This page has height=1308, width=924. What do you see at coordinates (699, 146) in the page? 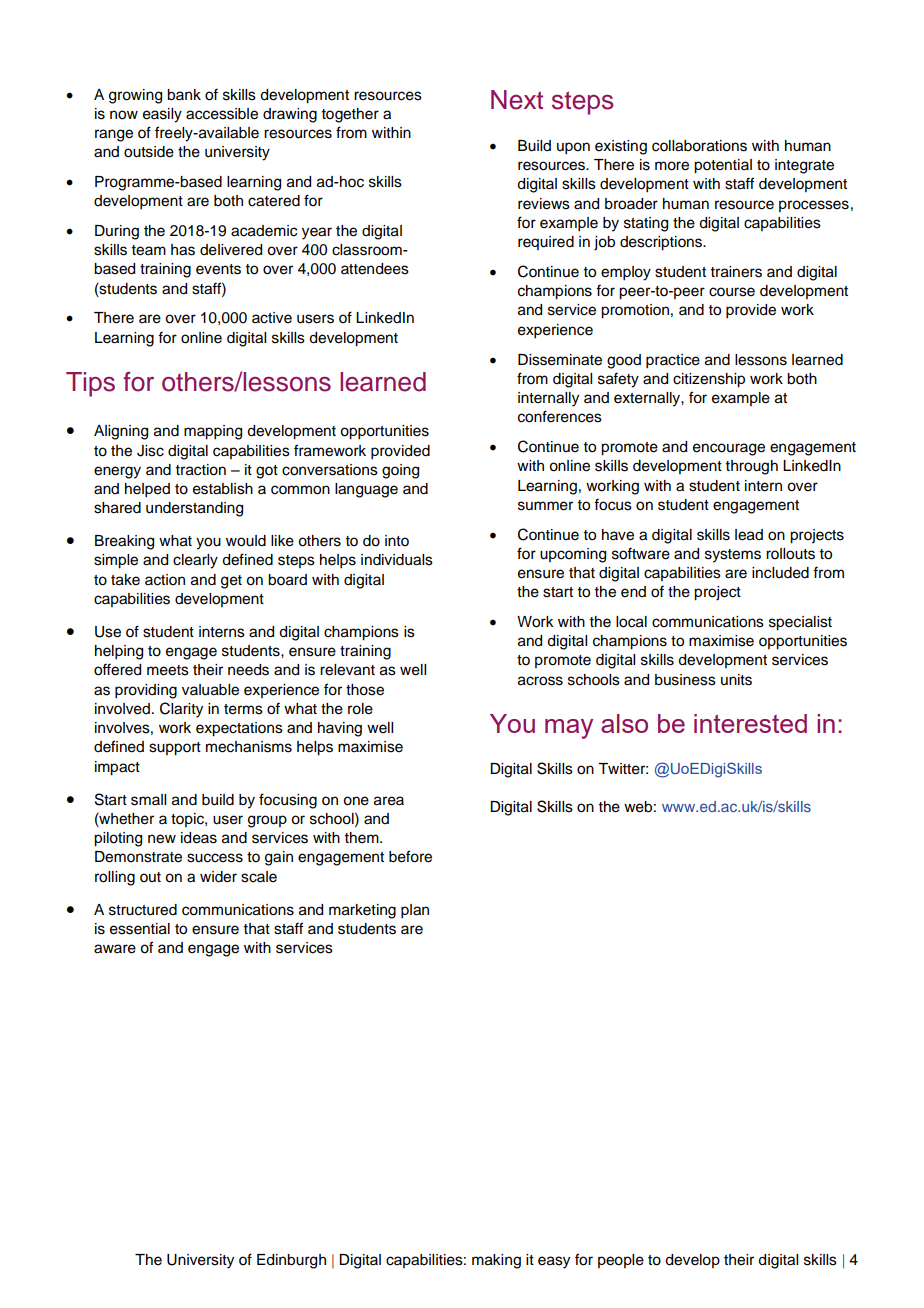
I see `collaborations` at bounding box center [699, 146].
